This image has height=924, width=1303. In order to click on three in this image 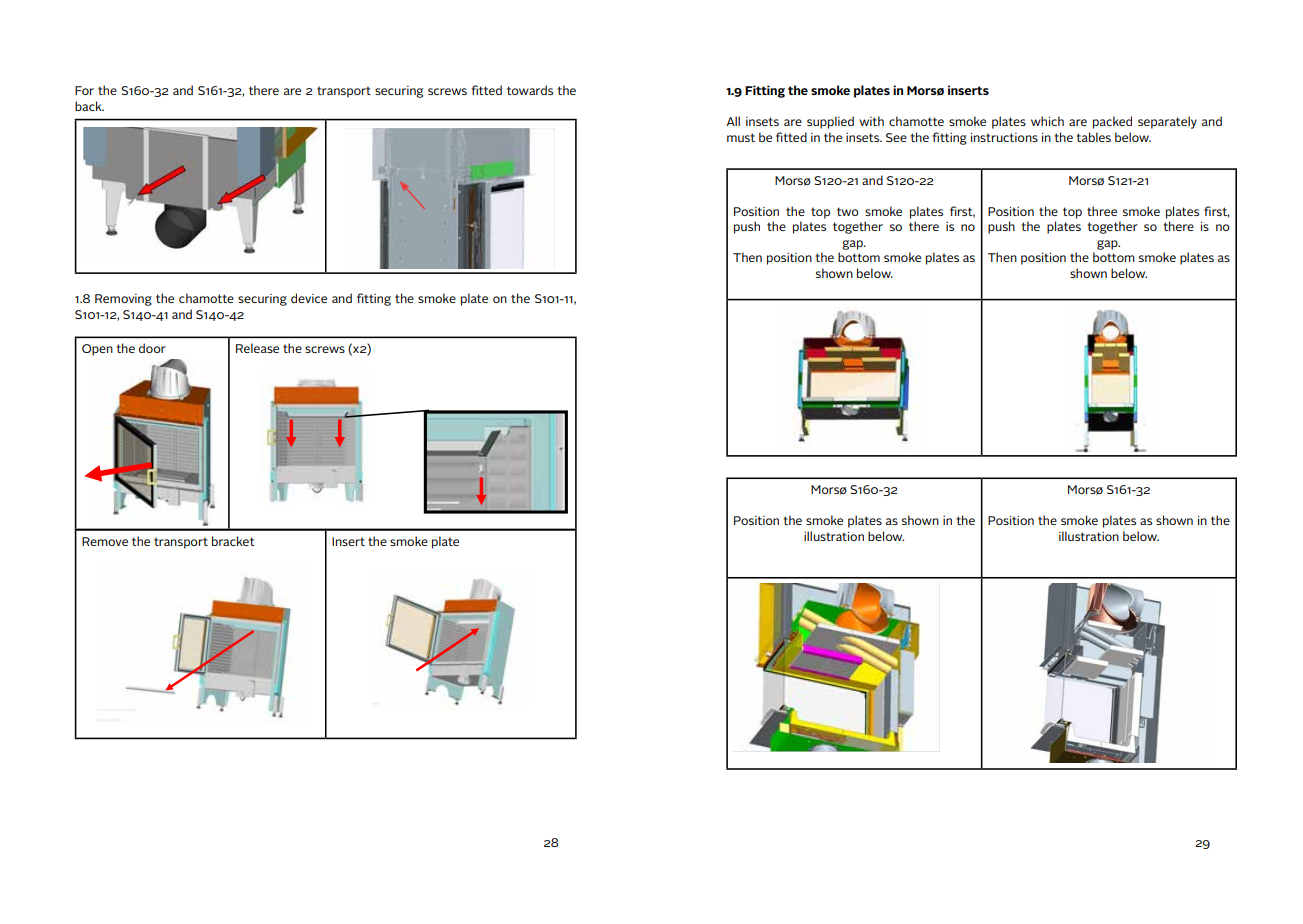, I will do `click(1102, 211)`.
